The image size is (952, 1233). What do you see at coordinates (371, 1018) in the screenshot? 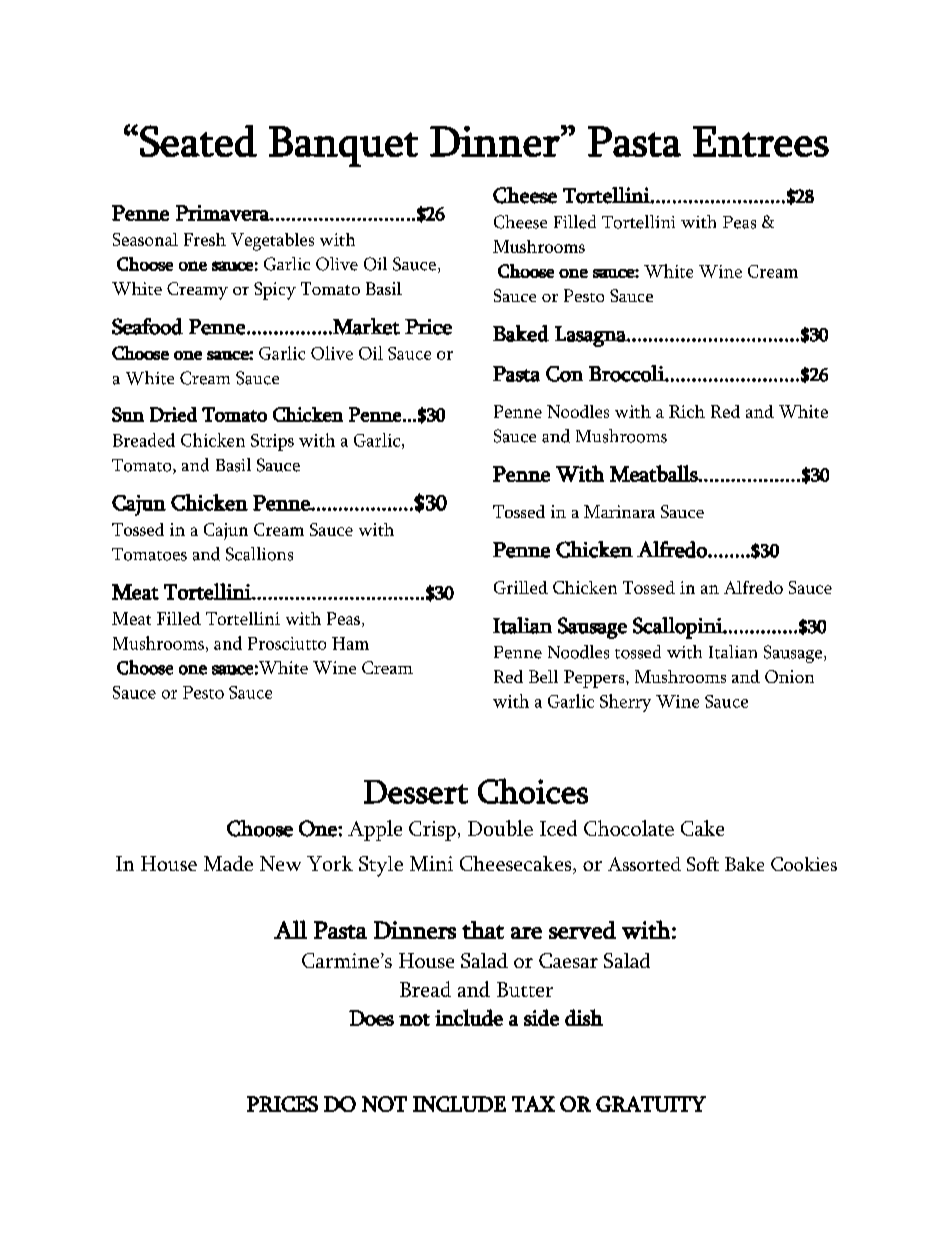
I see `Does` at bounding box center [371, 1018].
